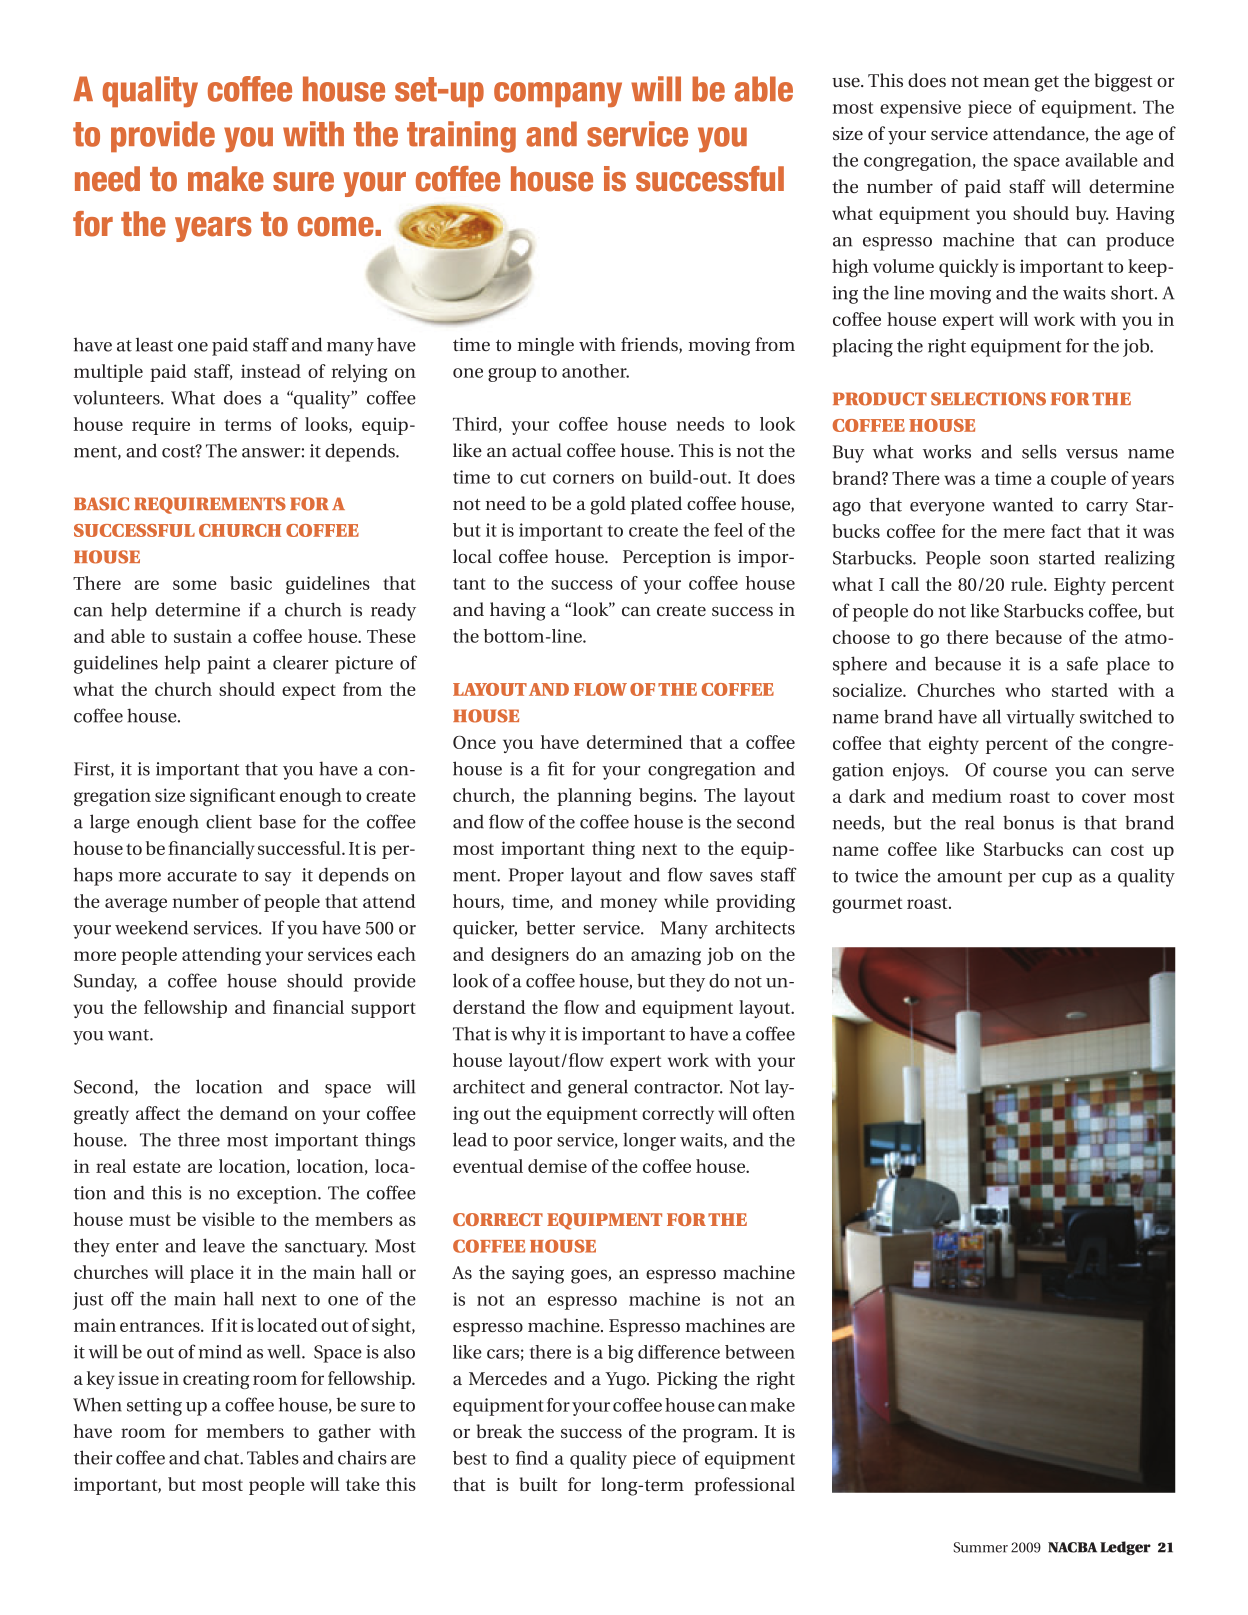 The image size is (1248, 1615). I want to click on some, so click(195, 585).
